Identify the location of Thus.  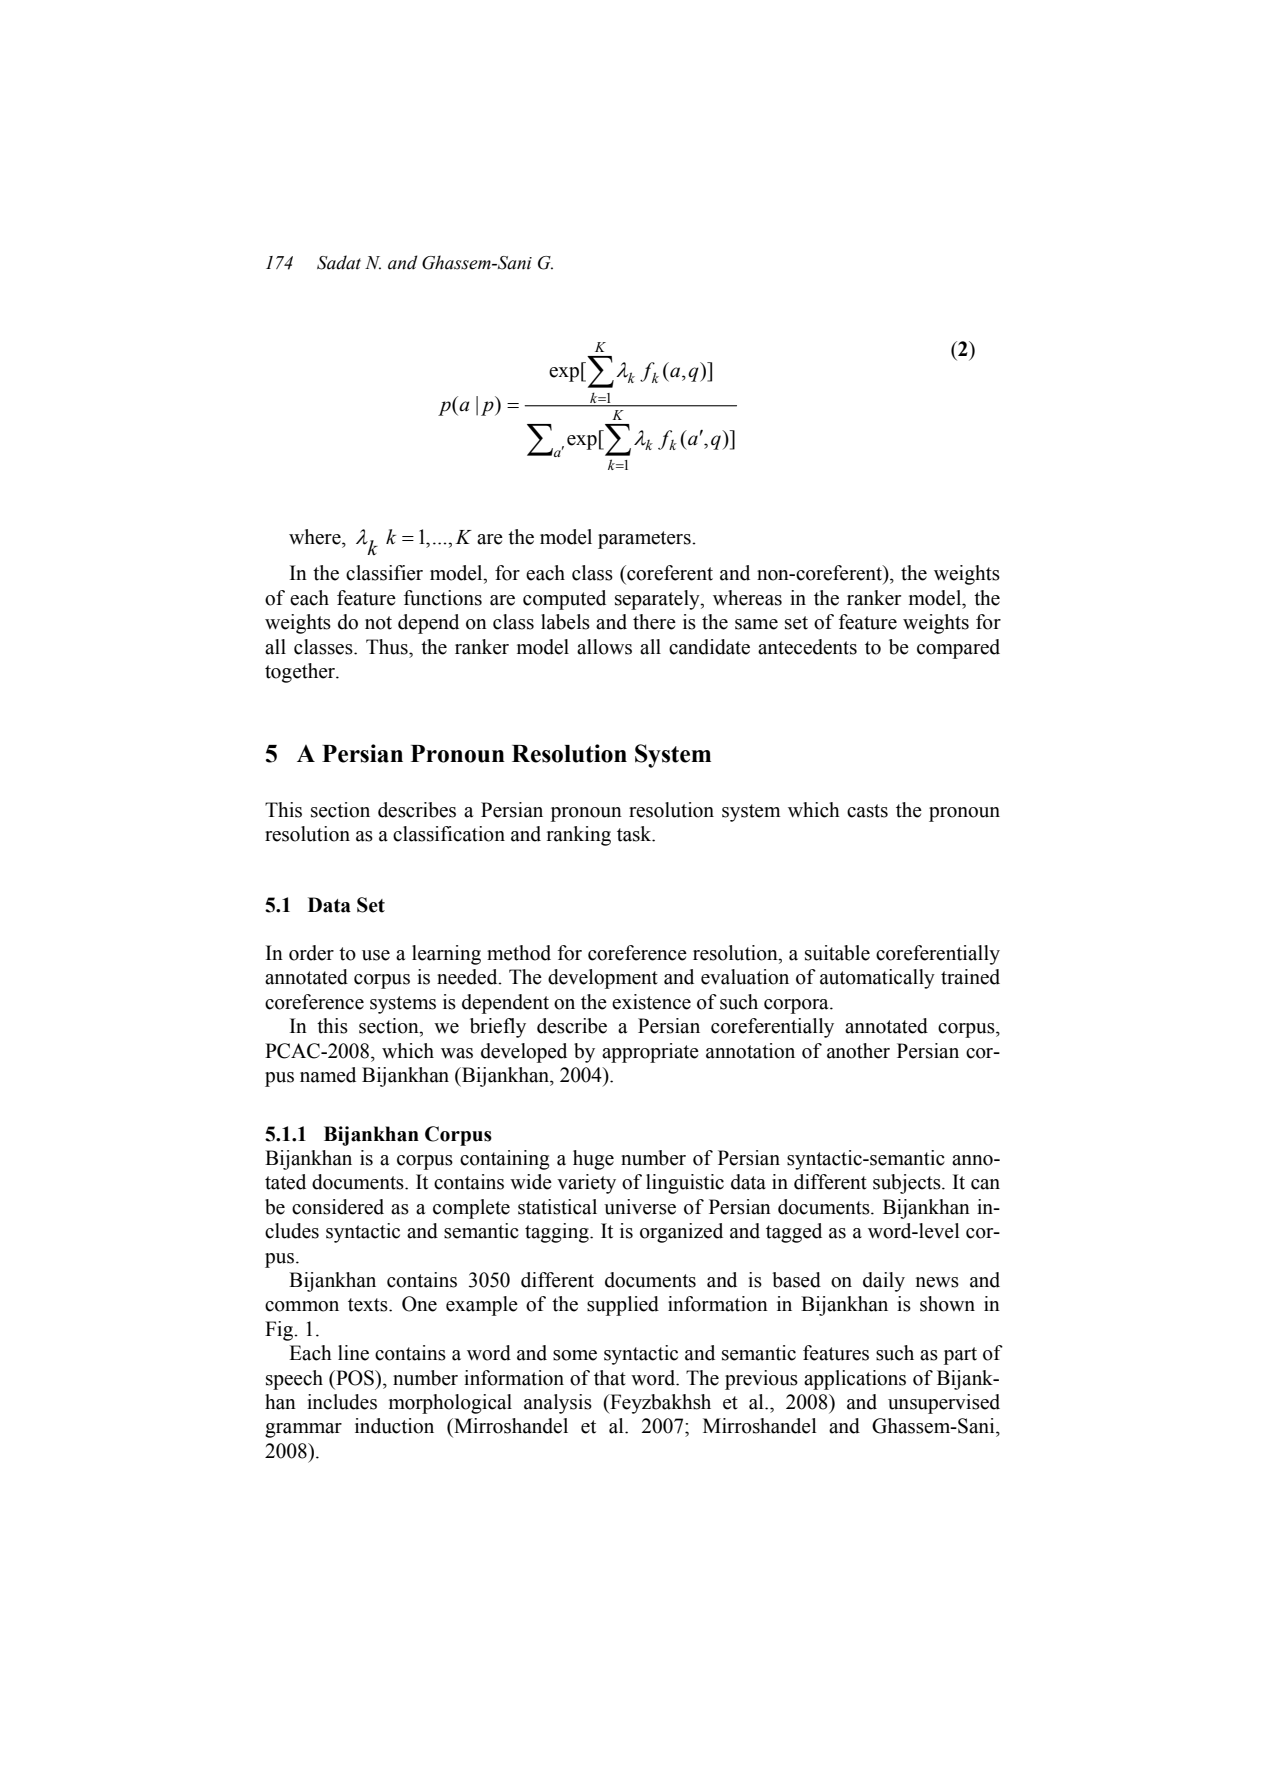
(388, 647).
